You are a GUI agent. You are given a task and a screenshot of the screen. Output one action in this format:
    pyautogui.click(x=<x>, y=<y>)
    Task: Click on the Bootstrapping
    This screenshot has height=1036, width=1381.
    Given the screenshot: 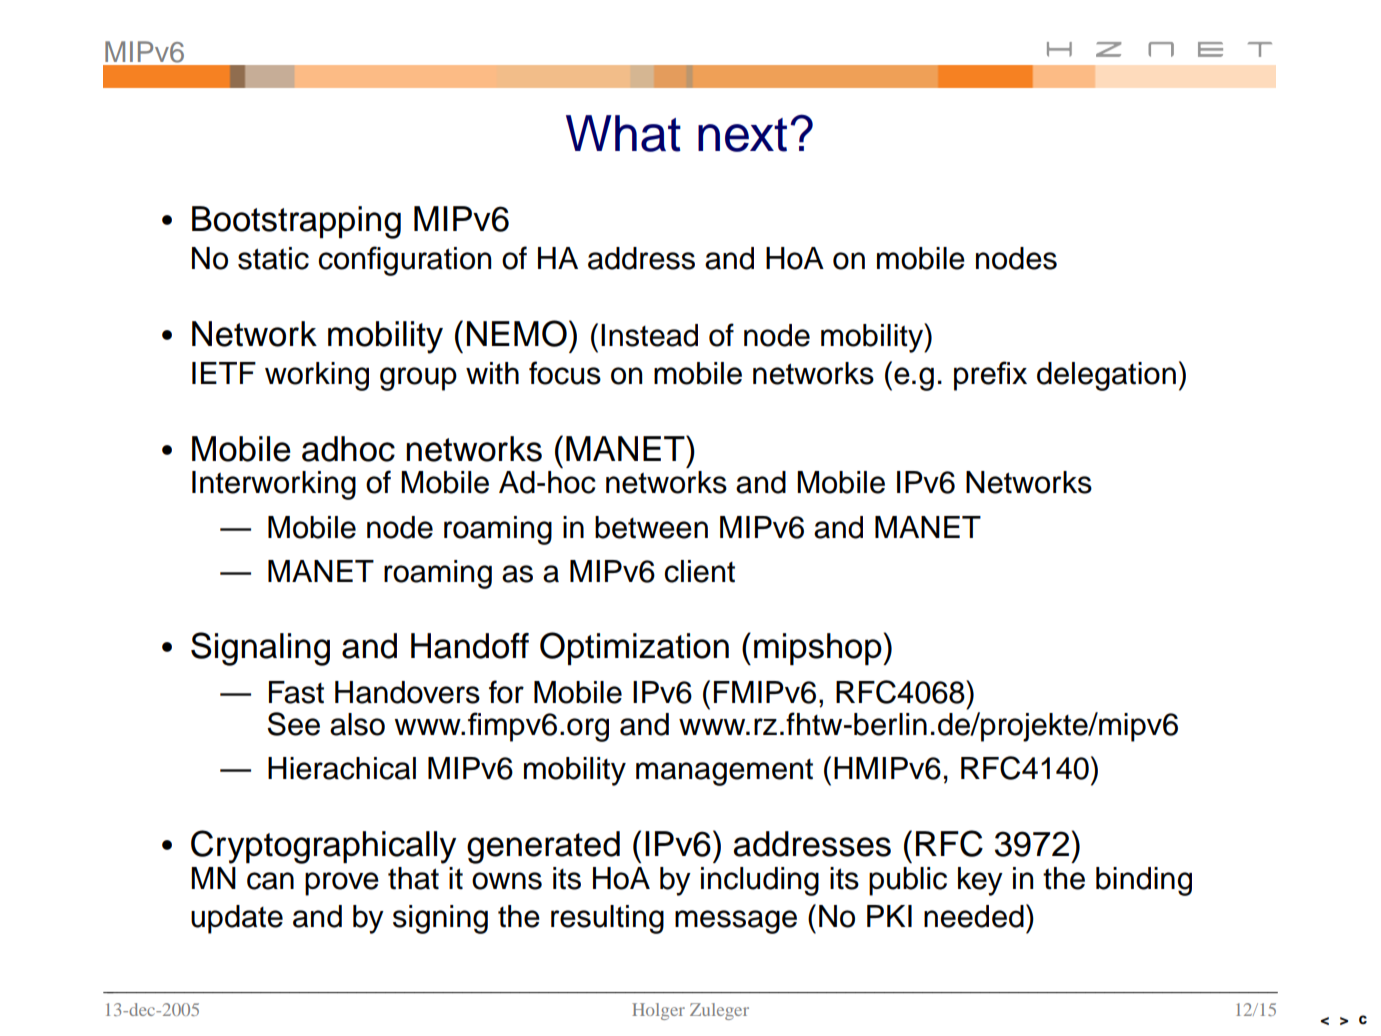 What is the action you would take?
    pyautogui.click(x=296, y=222)
